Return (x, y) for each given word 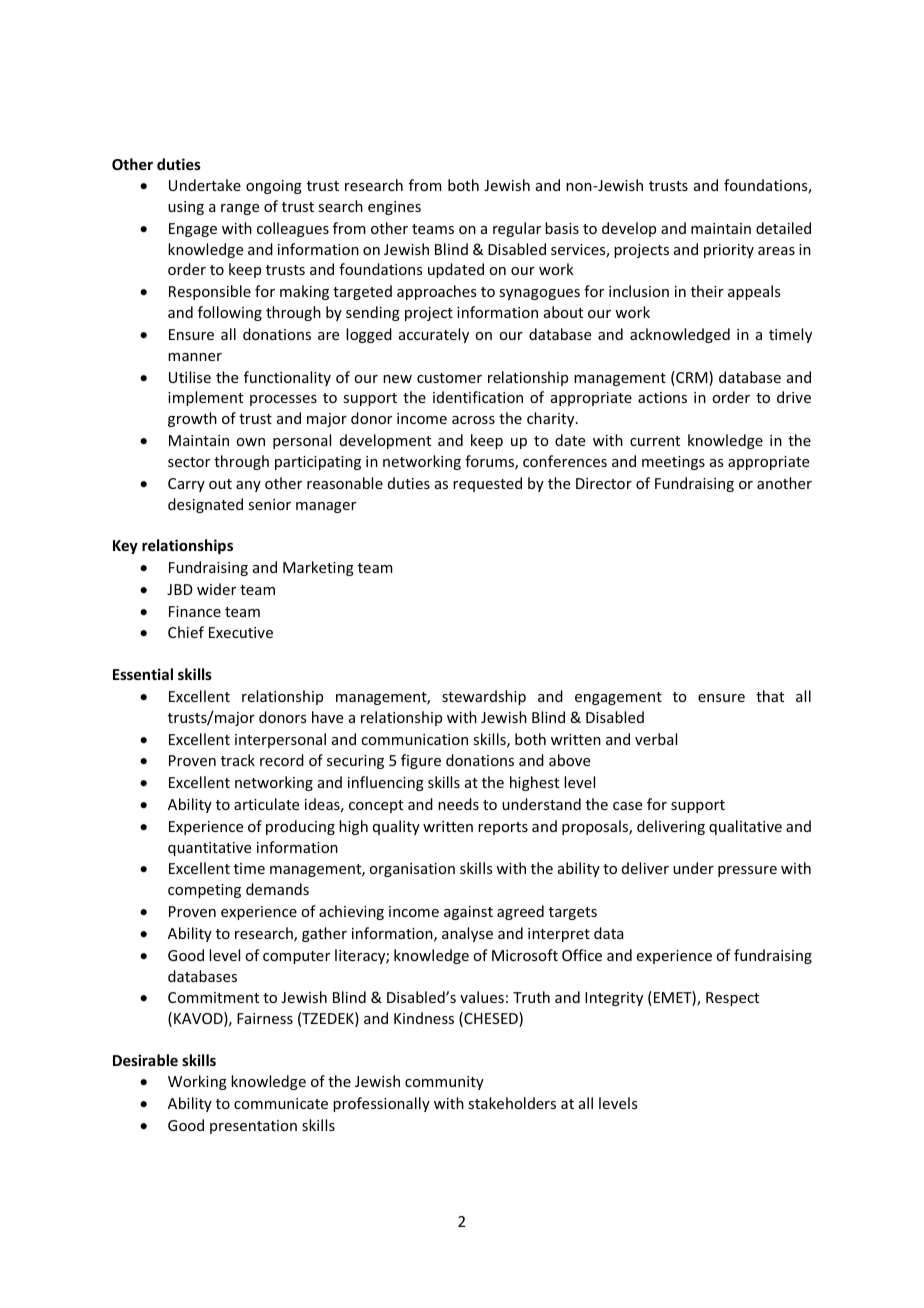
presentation (253, 1127)
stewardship (484, 697)
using (186, 208)
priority (729, 251)
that (770, 696)
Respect (732, 999)
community (444, 1083)
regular (517, 229)
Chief (186, 632)
